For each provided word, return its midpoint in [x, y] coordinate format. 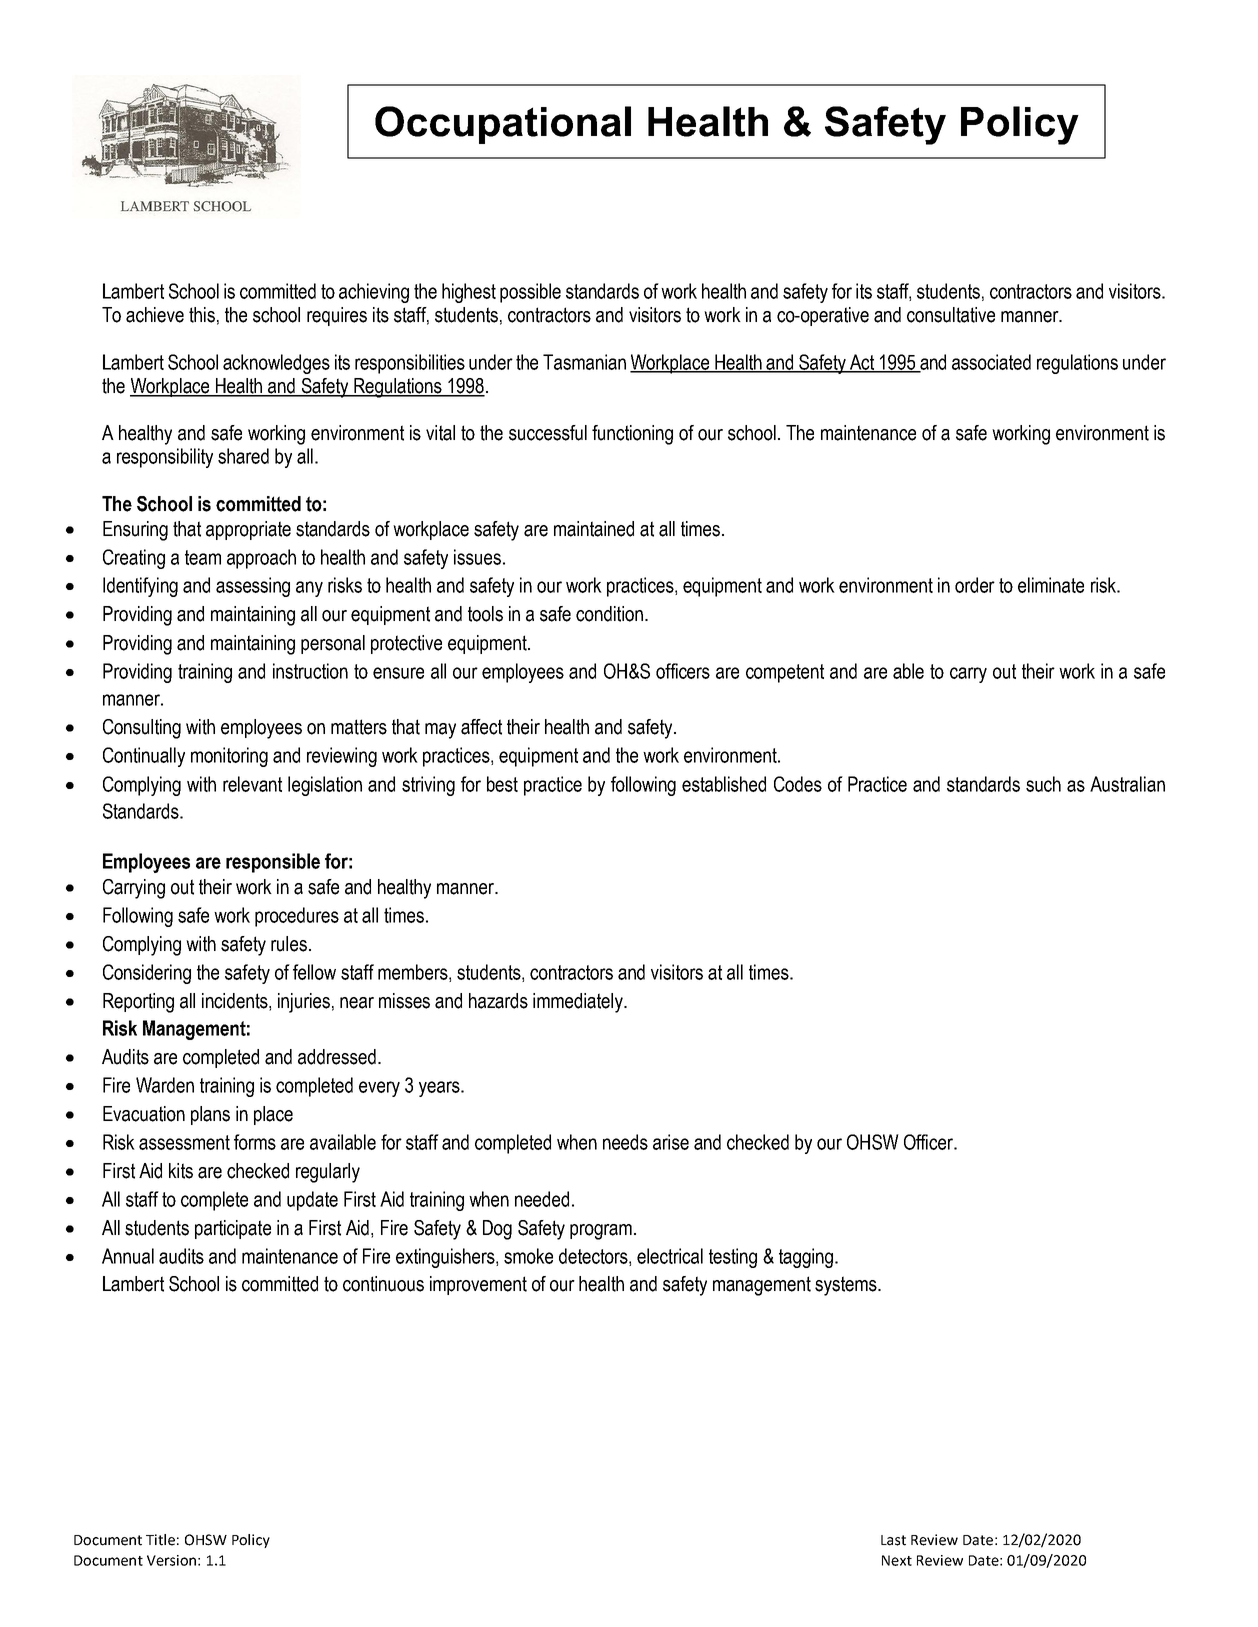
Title [160, 1540]
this [202, 315]
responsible [273, 863]
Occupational [503, 125]
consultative [951, 315]
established [724, 784]
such [1043, 784]
